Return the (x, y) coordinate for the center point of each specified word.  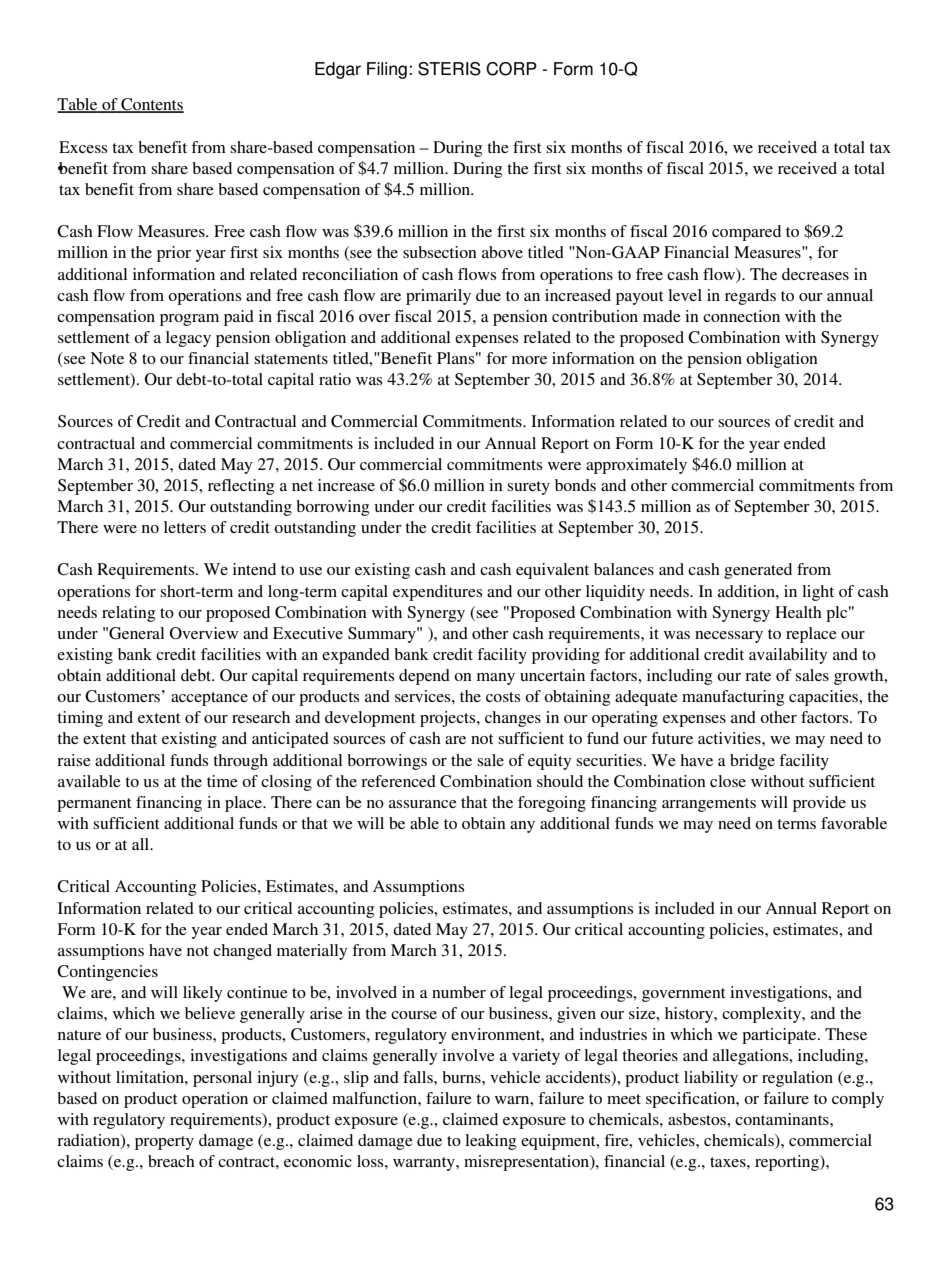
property (164, 1143)
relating (128, 614)
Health (798, 612)
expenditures (437, 593)
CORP (511, 69)
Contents (151, 105)
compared (746, 233)
